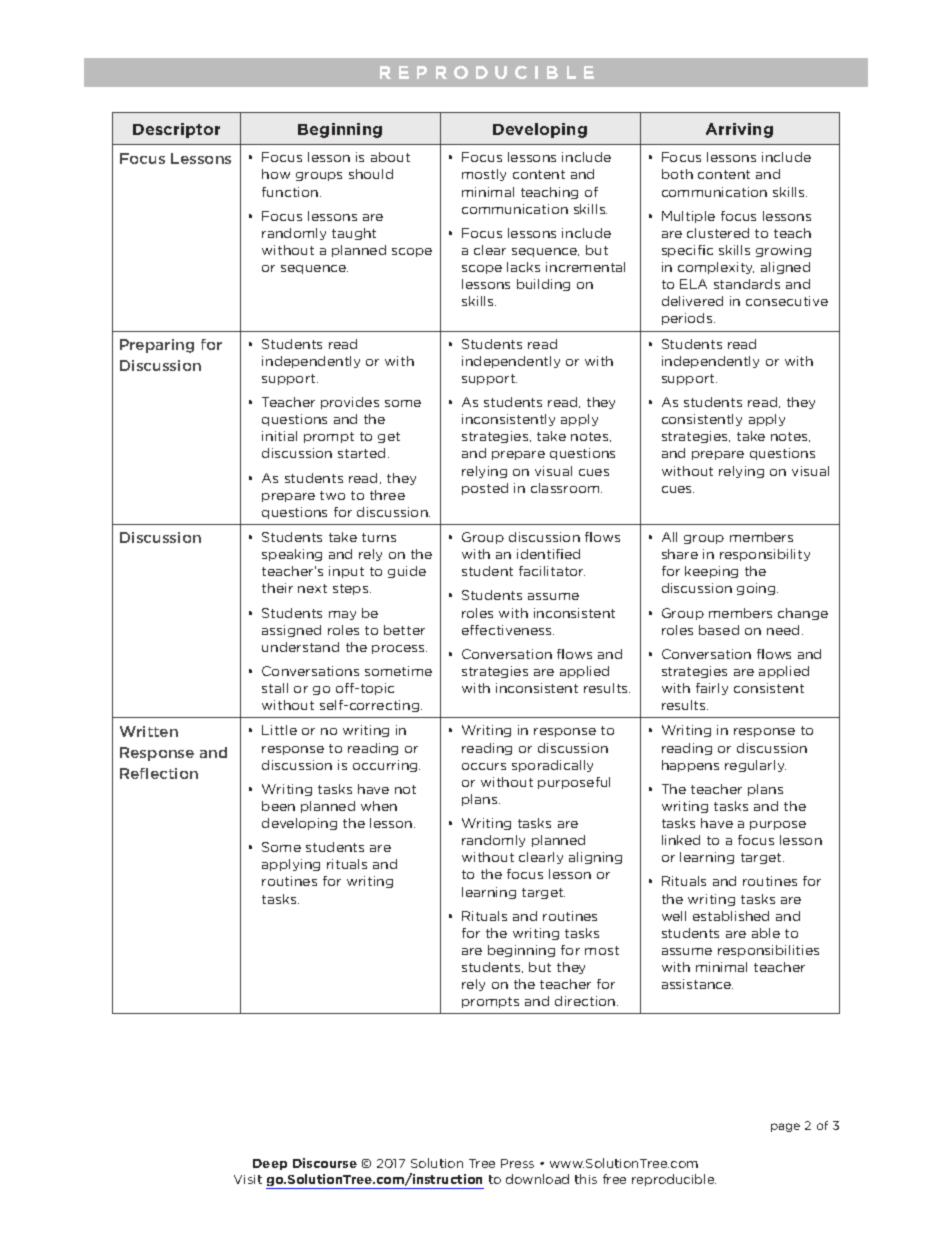 This document has width=952, height=1233. I want to click on responsibility, so click(765, 555).
